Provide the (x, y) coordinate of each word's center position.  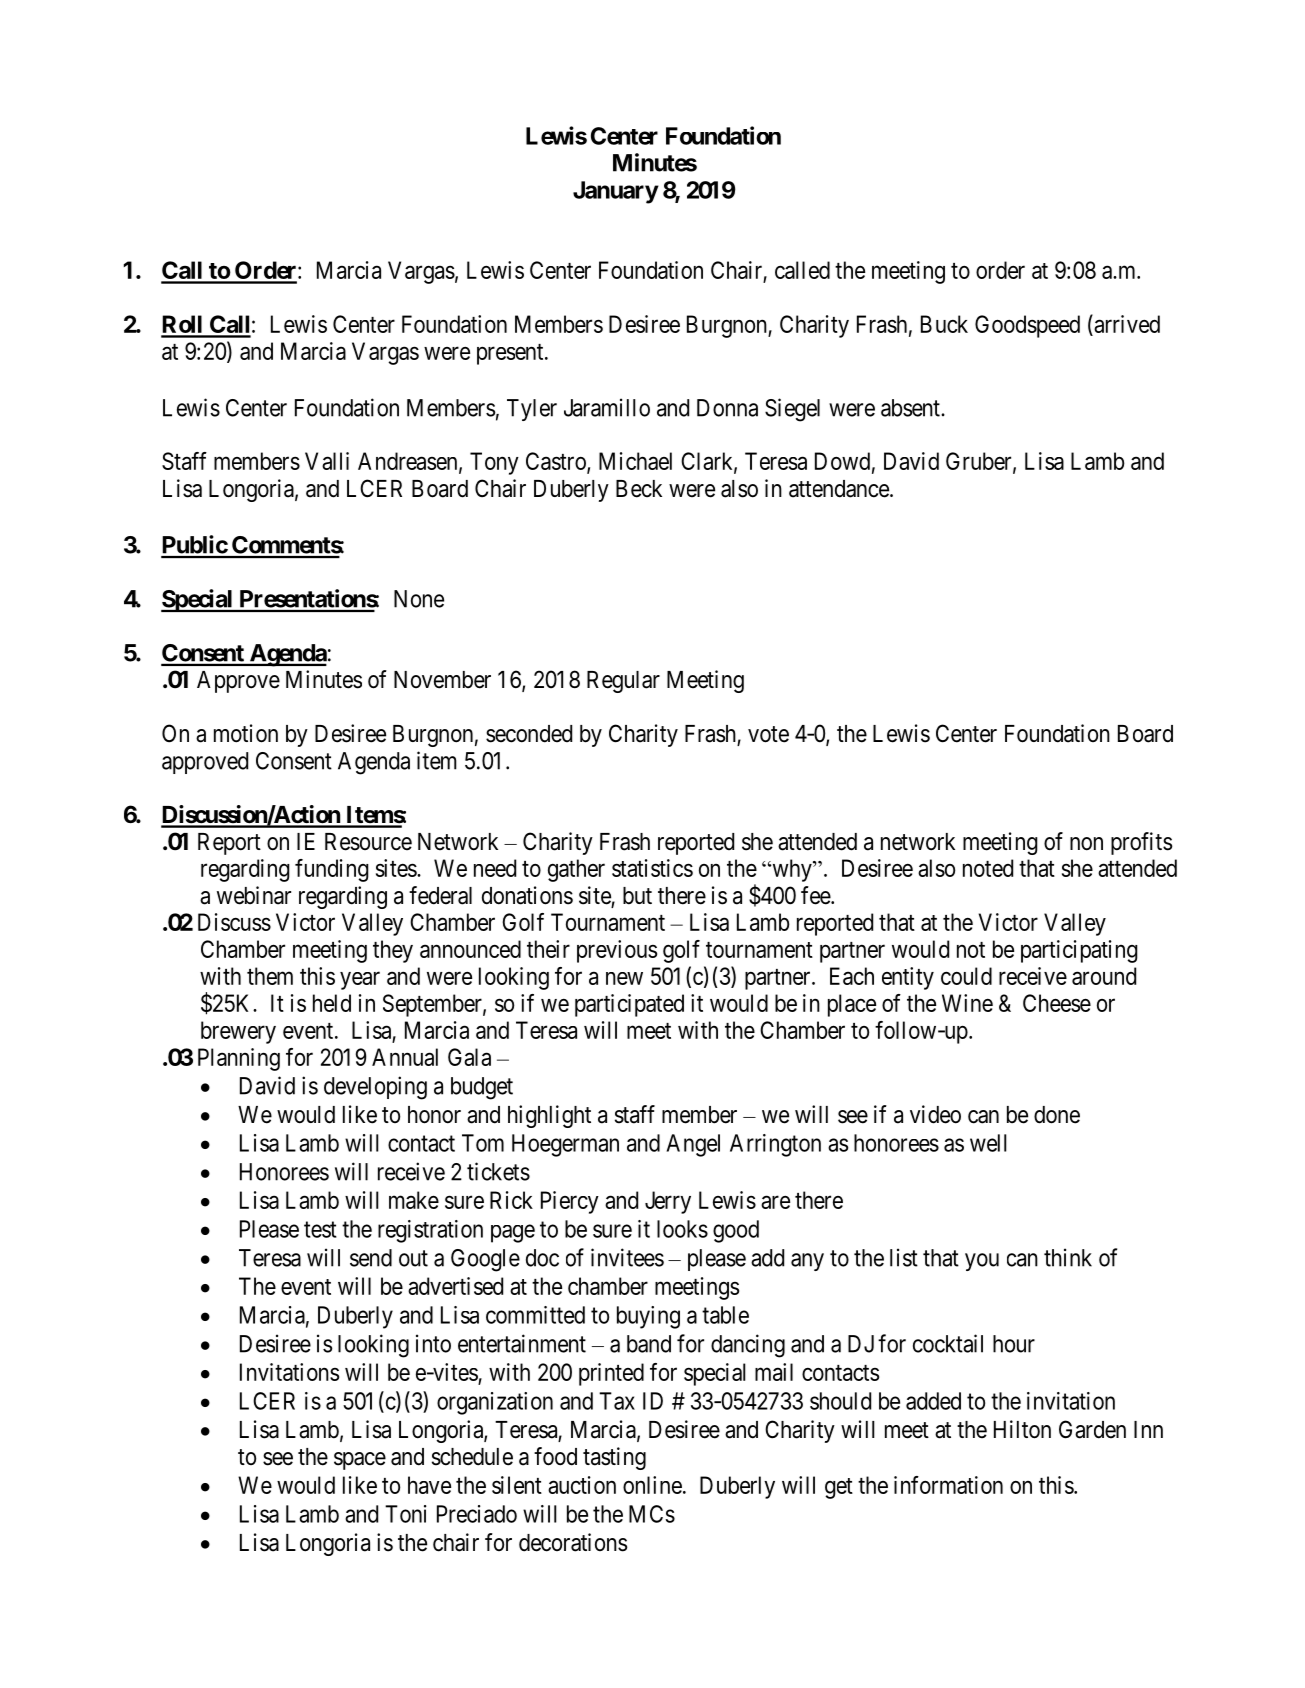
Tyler (532, 410)
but (637, 896)
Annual (405, 1057)
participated (629, 1005)
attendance (839, 489)
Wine (967, 1003)
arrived (1126, 325)
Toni (405, 1514)
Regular (623, 682)
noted (988, 868)
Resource (368, 842)
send (371, 1258)
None (419, 599)
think (1068, 1257)
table (725, 1315)
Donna (727, 408)
